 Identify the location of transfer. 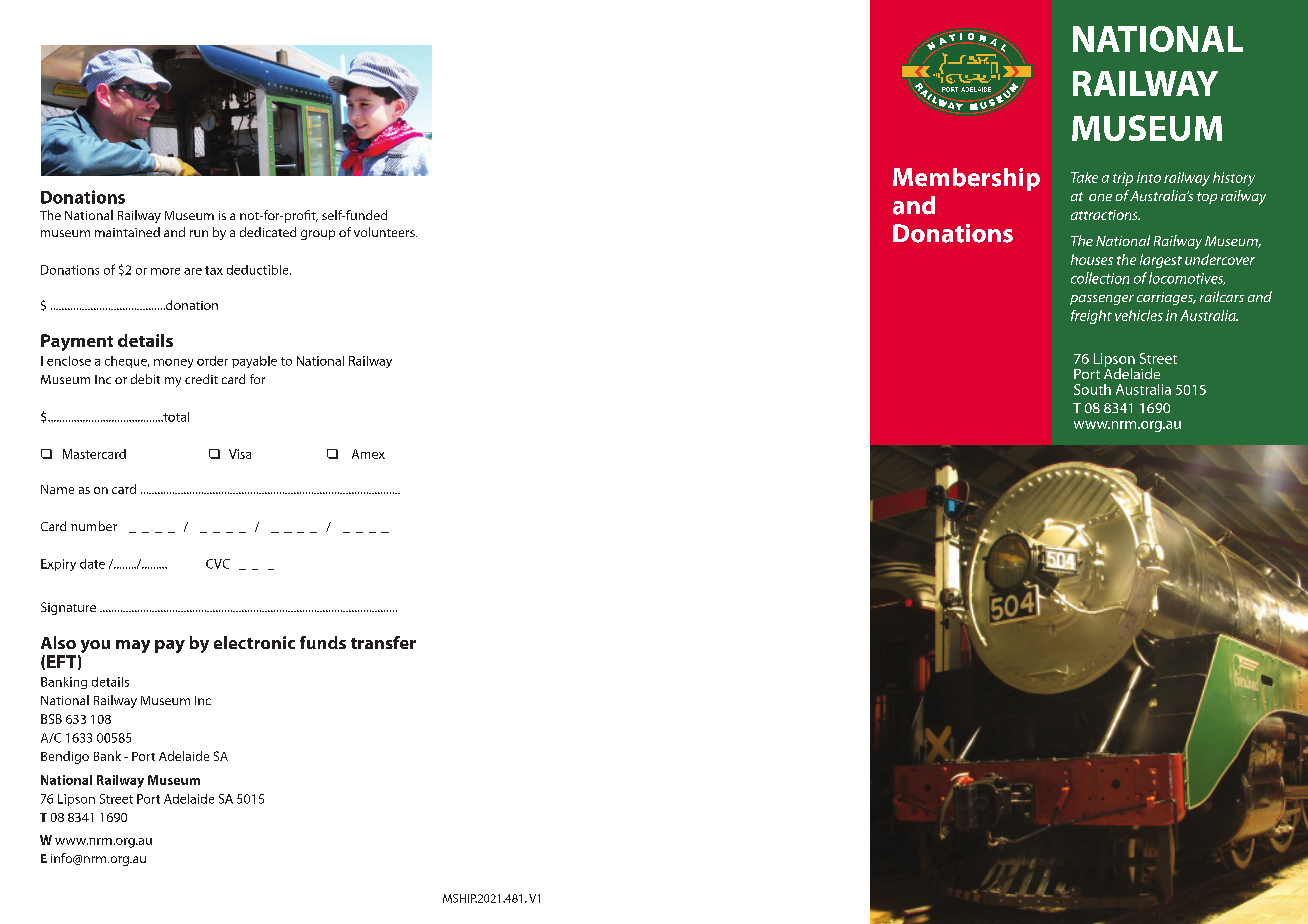
(383, 642).
